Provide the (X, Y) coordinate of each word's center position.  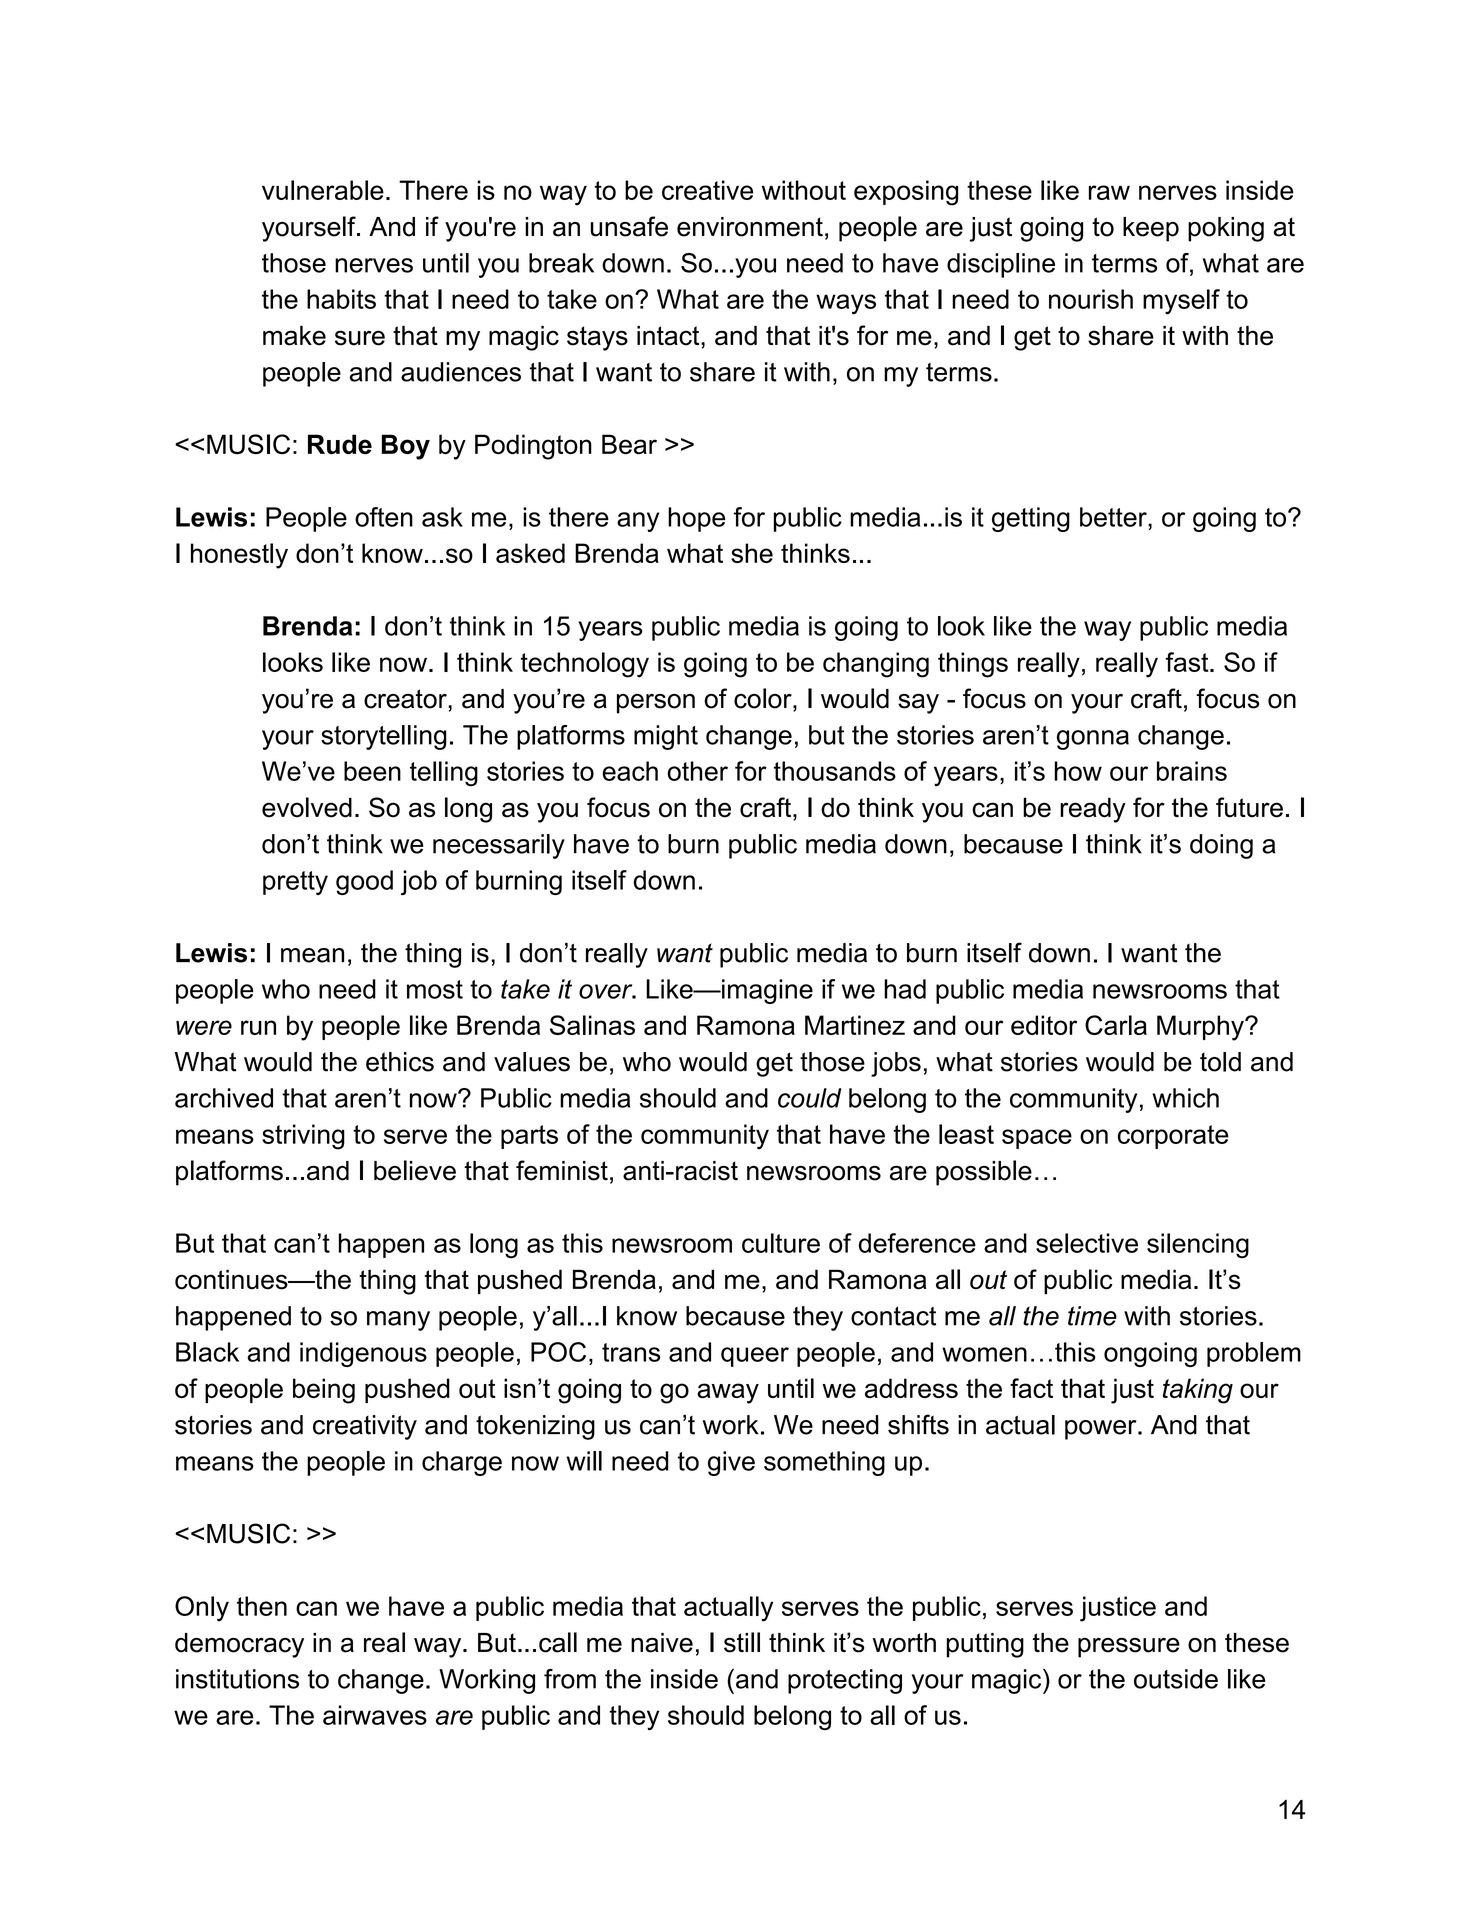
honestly (239, 556)
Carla (1116, 1025)
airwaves (375, 1715)
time (1092, 1316)
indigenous (363, 1354)
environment (750, 227)
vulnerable (323, 190)
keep (1151, 229)
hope (696, 519)
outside (1176, 1679)
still (742, 1642)
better (1114, 517)
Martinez (855, 1025)
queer (755, 1357)
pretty (295, 883)
